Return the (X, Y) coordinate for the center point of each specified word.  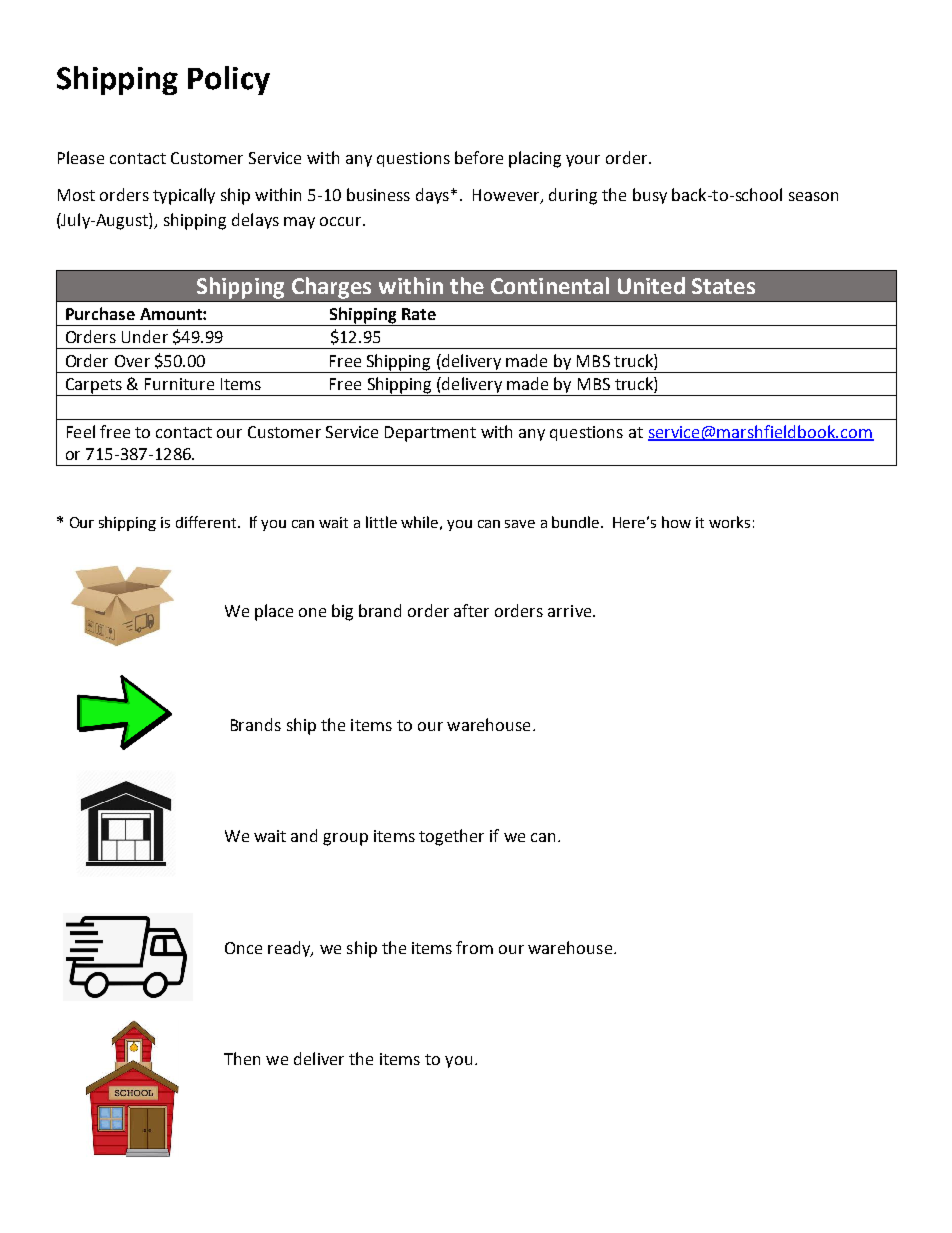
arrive (571, 611)
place (274, 612)
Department (430, 434)
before (479, 157)
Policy (229, 80)
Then (242, 1058)
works (729, 522)
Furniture (179, 384)
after (471, 610)
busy (650, 196)
